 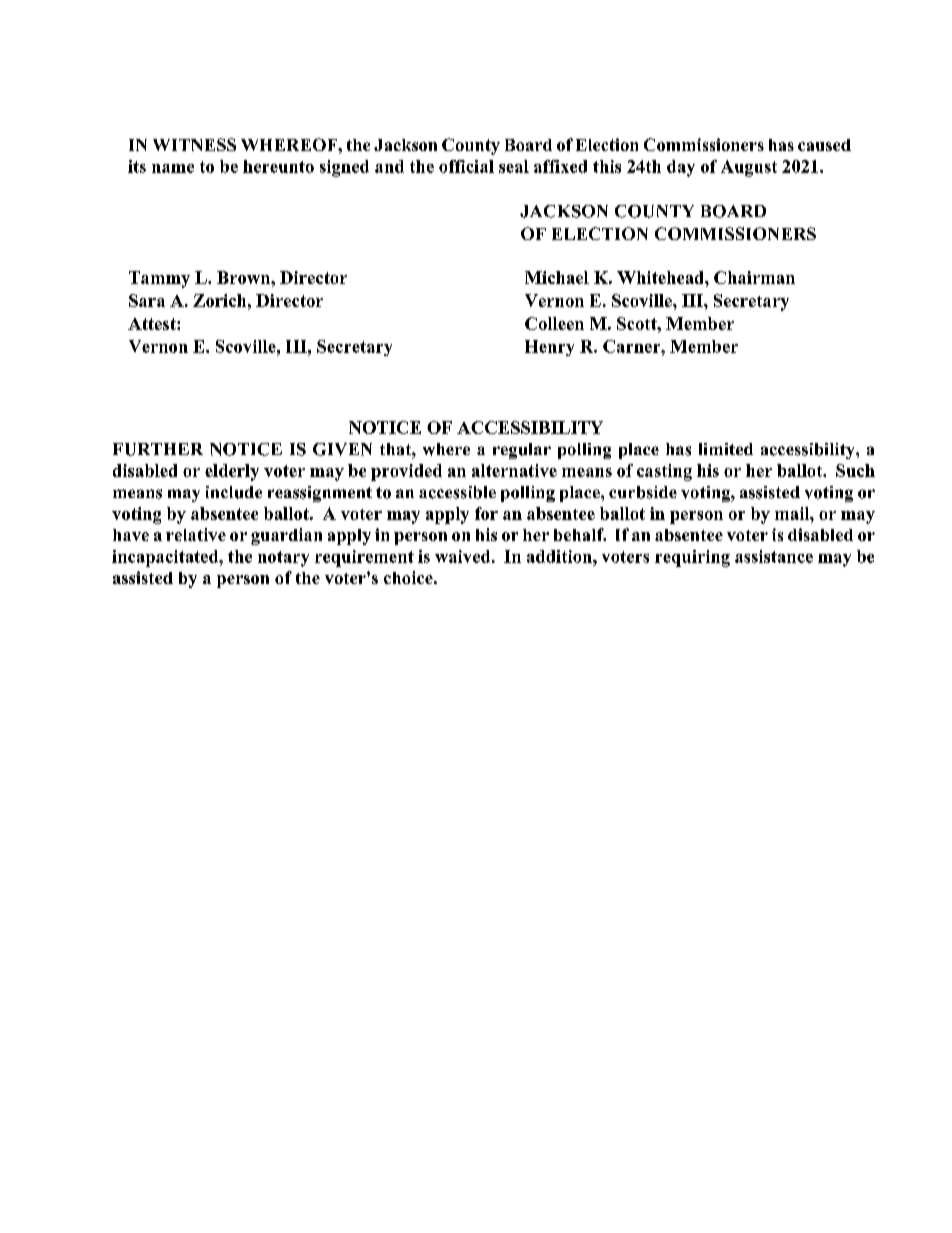 I want to click on relative, so click(x=196, y=534).
